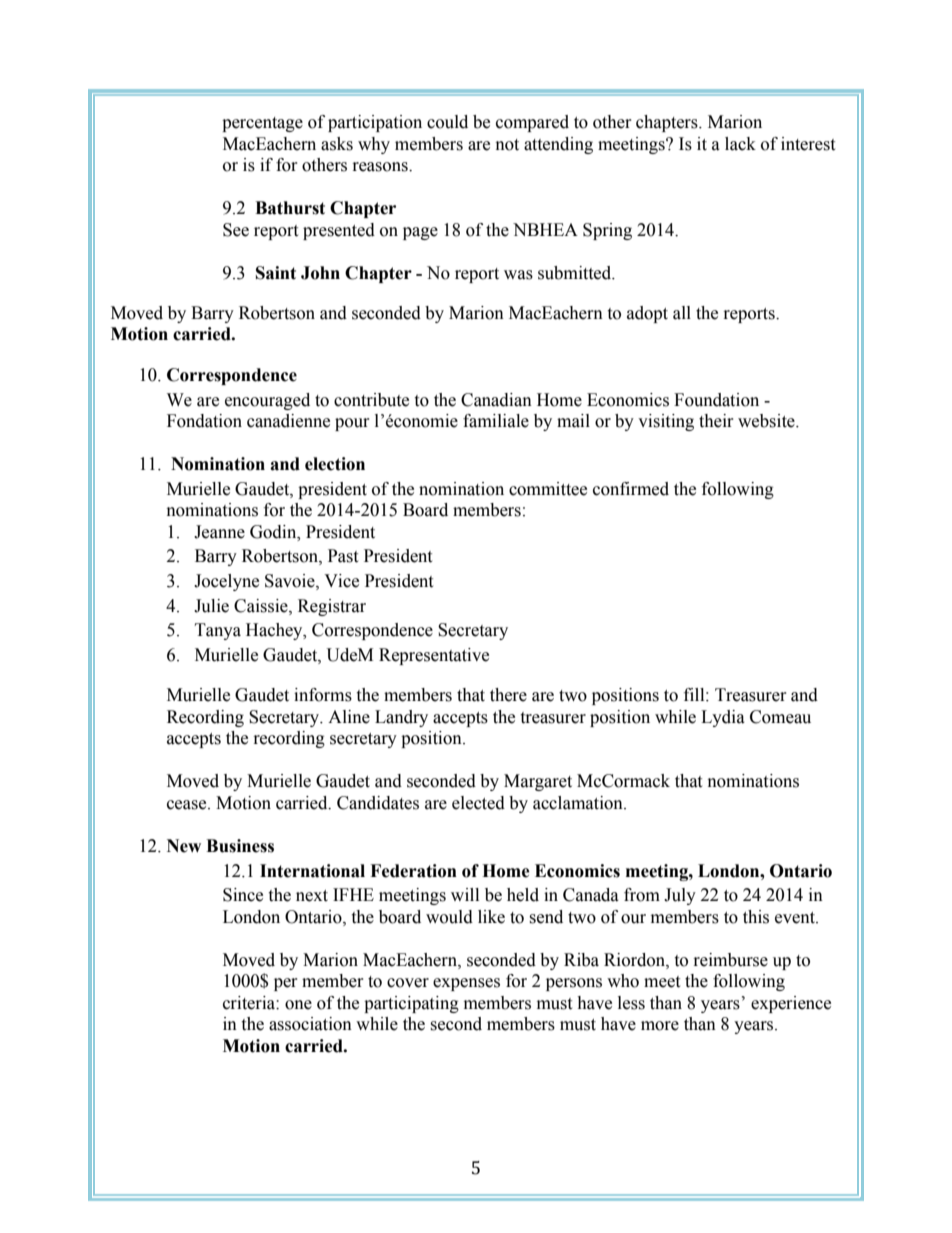 This image has height=1233, width=952. What do you see at coordinates (740, 144) in the image?
I see `lack` at bounding box center [740, 144].
